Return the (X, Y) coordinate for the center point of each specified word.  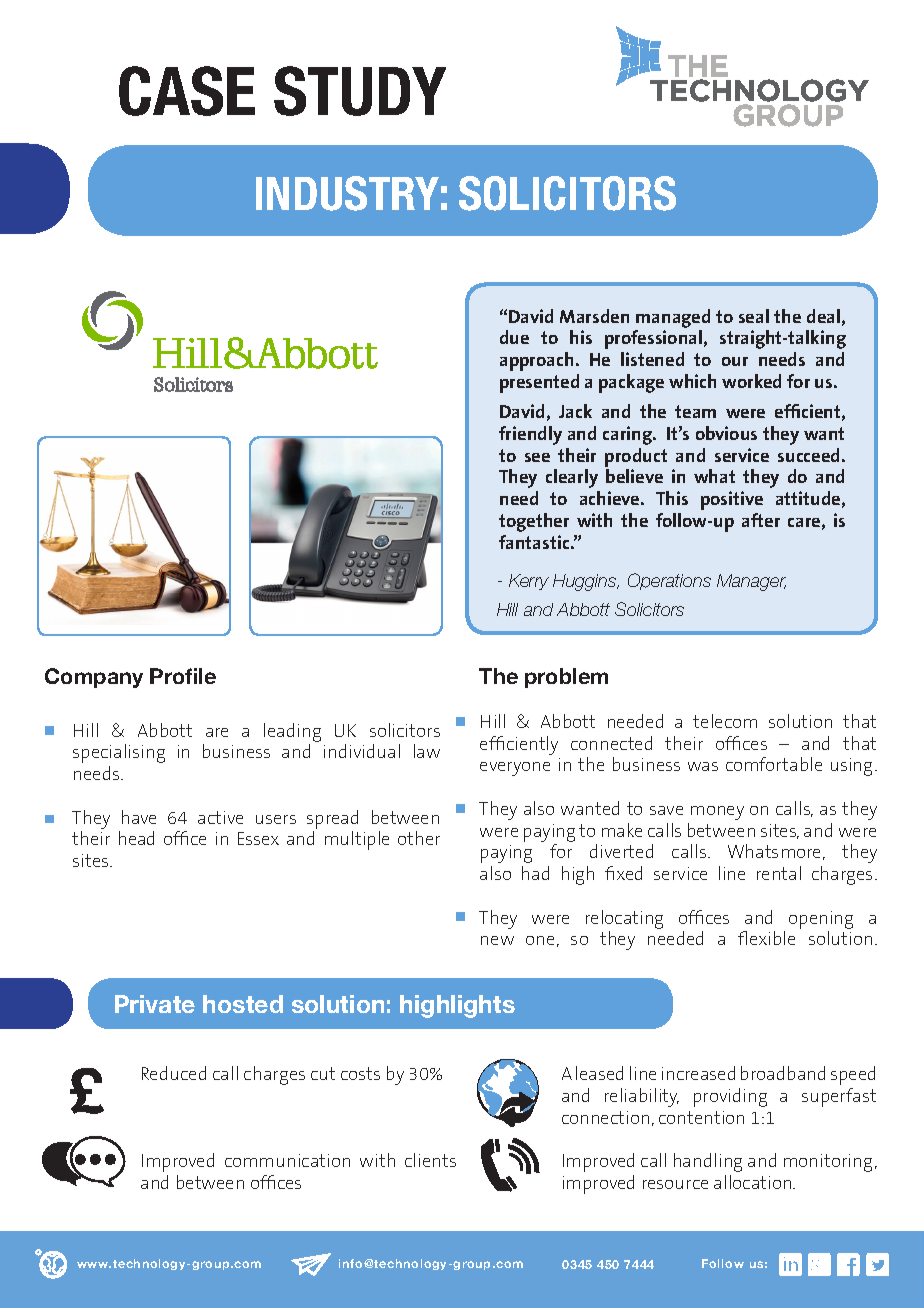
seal (754, 316)
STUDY (360, 91)
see (537, 457)
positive (732, 500)
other (419, 838)
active (220, 817)
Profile (183, 676)
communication (287, 1160)
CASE (187, 91)
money (717, 813)
